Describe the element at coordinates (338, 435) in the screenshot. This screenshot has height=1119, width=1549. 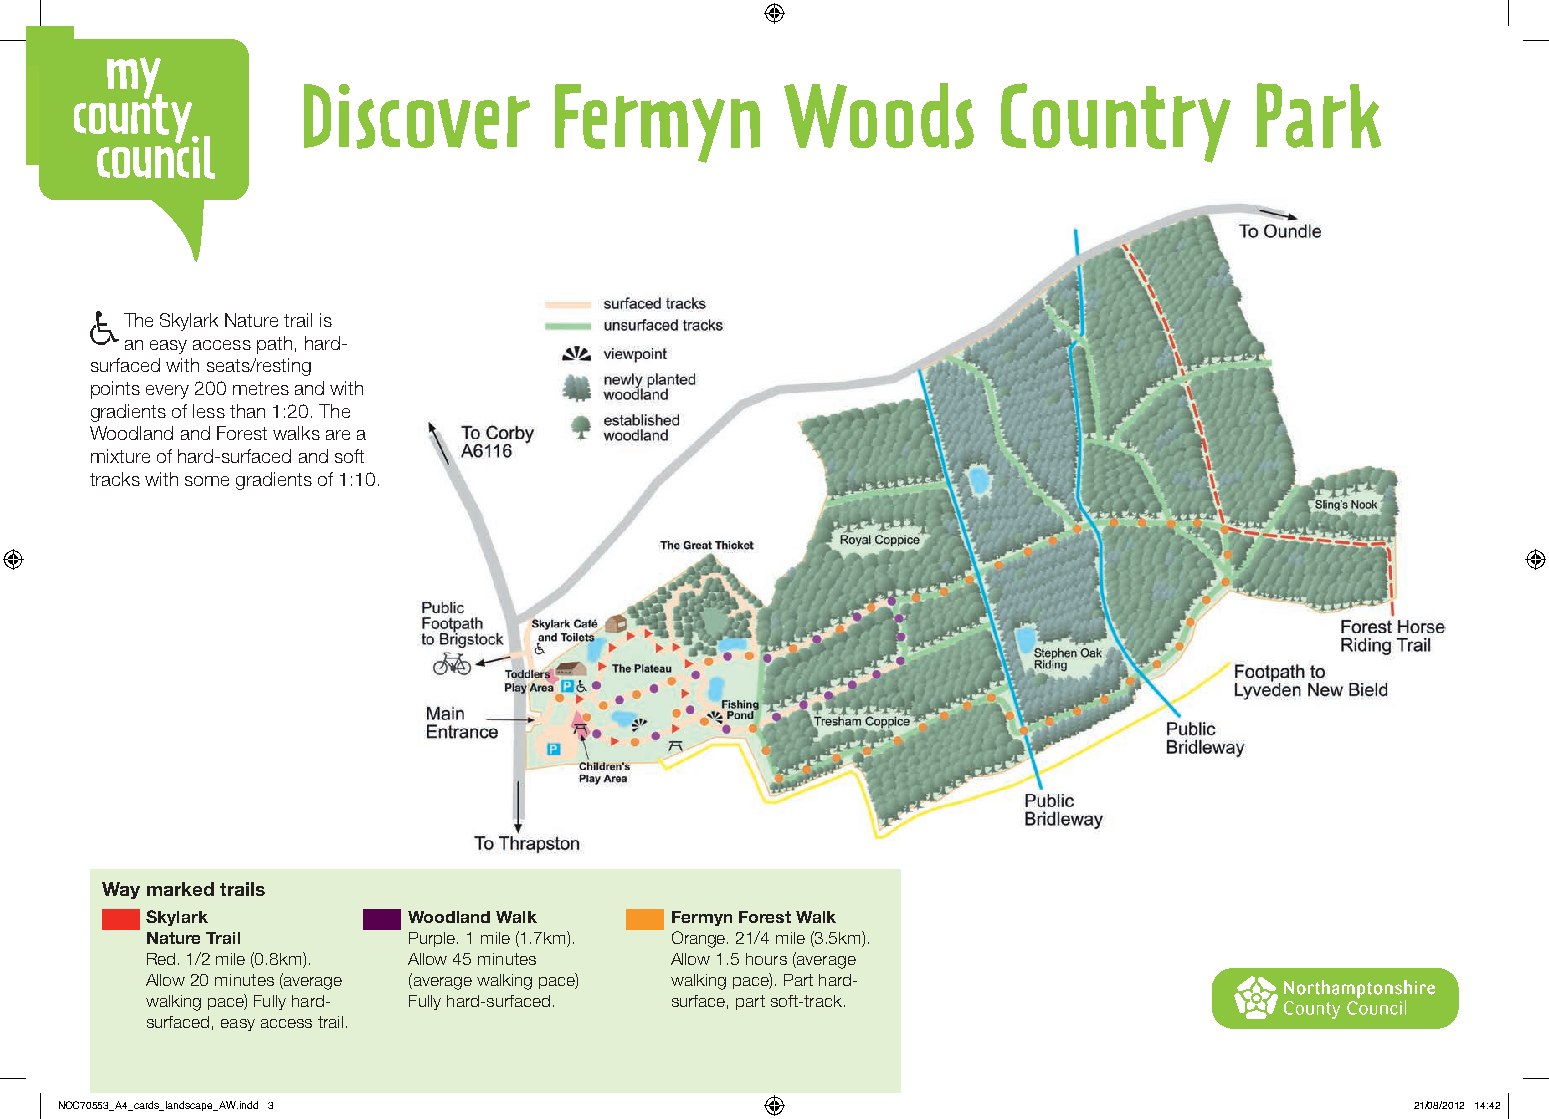
I see `are` at that location.
